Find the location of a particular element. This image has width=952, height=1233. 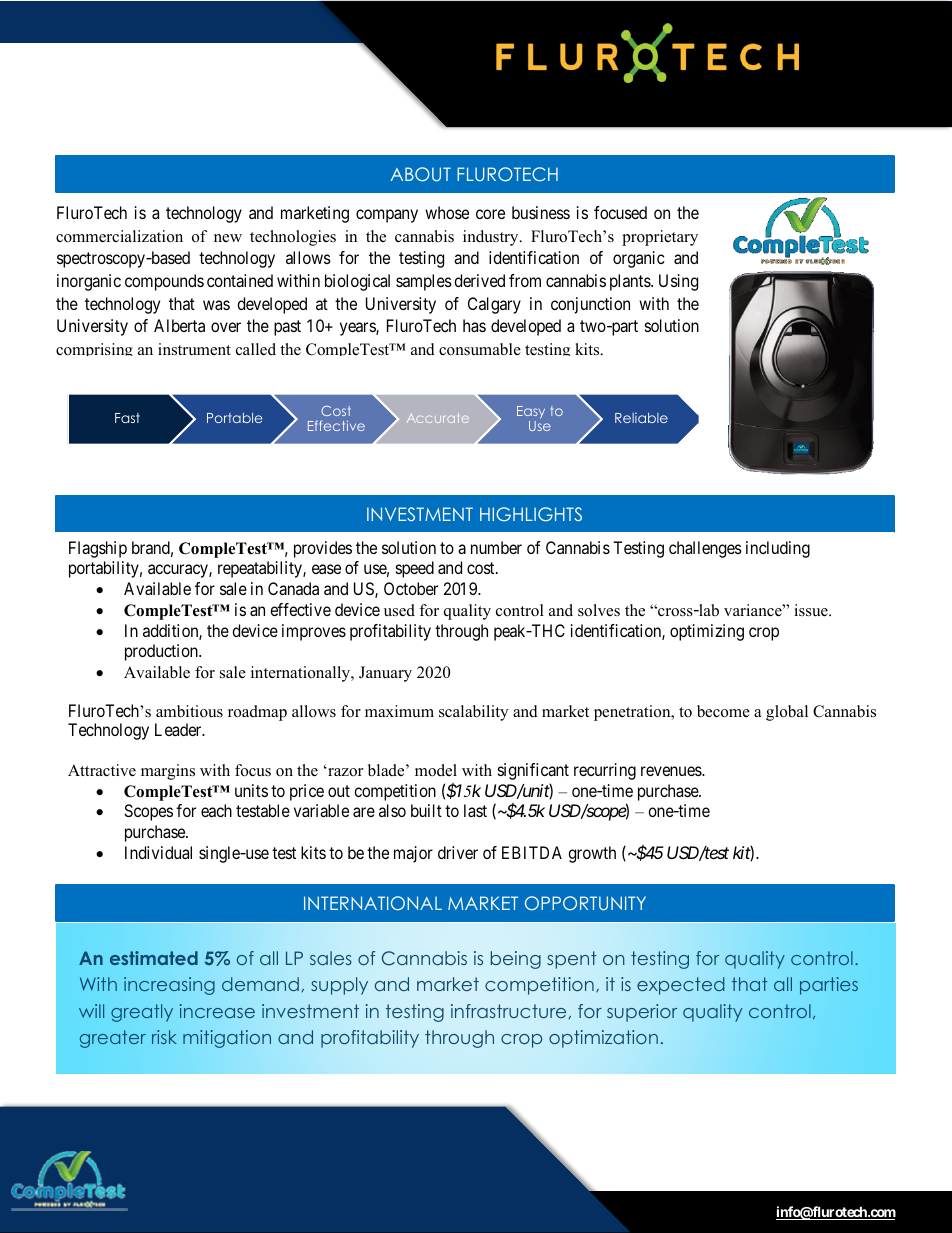

consumable is located at coordinates (480, 349).
